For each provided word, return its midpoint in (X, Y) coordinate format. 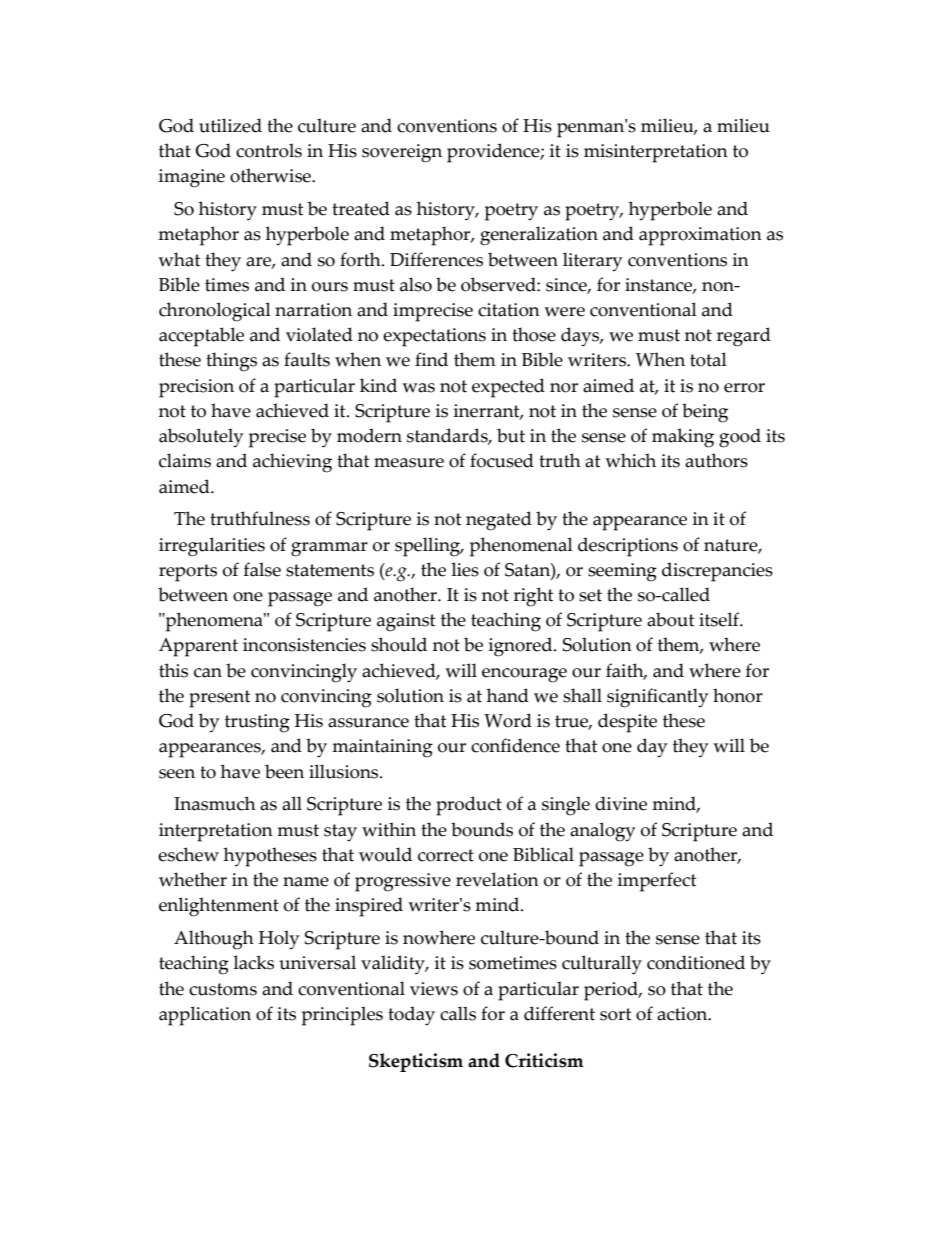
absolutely (201, 438)
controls (269, 150)
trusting (257, 723)
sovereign (402, 153)
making (683, 438)
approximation (700, 236)
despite (627, 723)
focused (502, 460)
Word (508, 720)
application (205, 1016)
